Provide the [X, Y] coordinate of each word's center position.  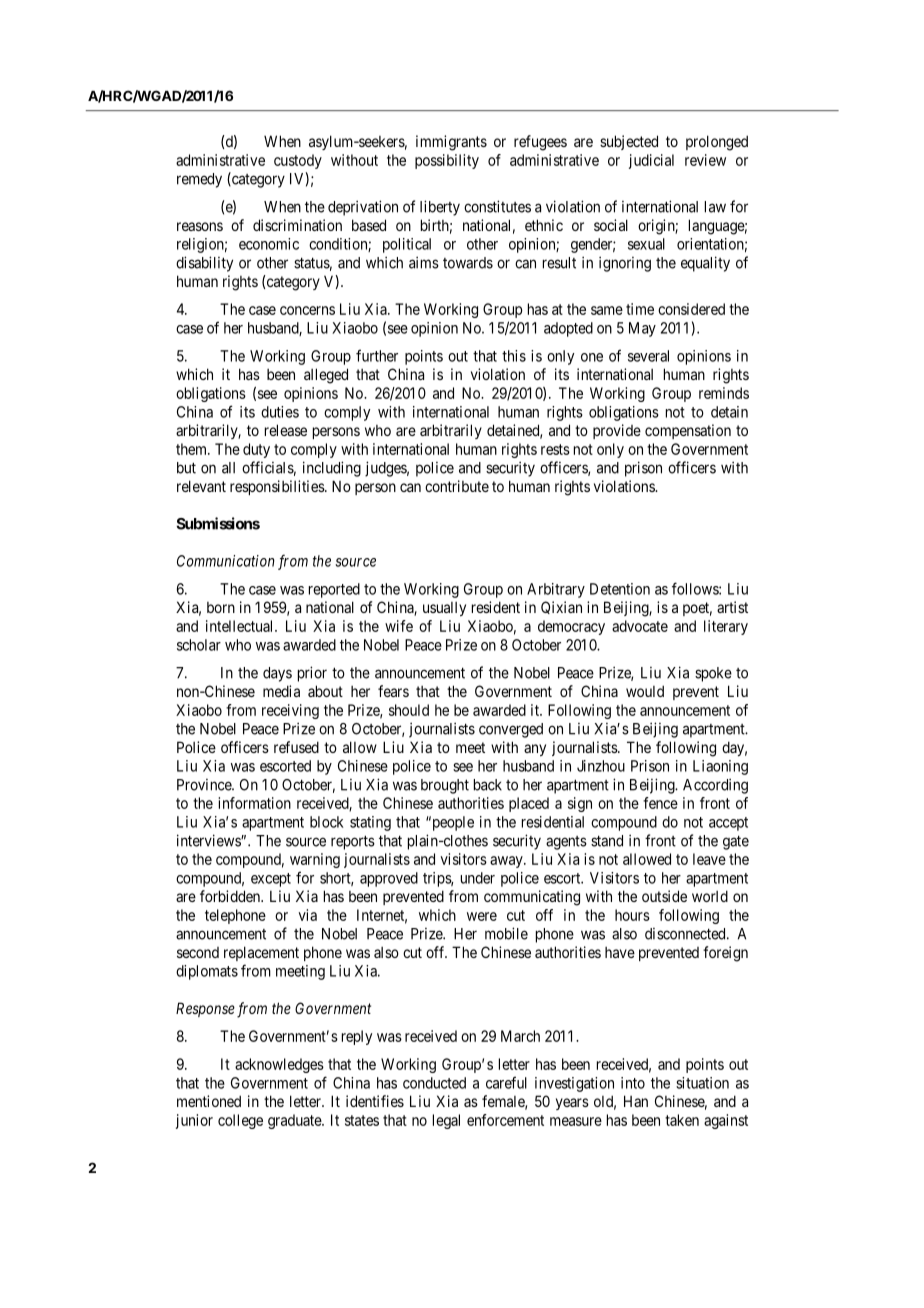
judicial [651, 161]
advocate [640, 626]
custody [298, 161]
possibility [447, 161]
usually [444, 609]
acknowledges [279, 1065]
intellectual [241, 626]
